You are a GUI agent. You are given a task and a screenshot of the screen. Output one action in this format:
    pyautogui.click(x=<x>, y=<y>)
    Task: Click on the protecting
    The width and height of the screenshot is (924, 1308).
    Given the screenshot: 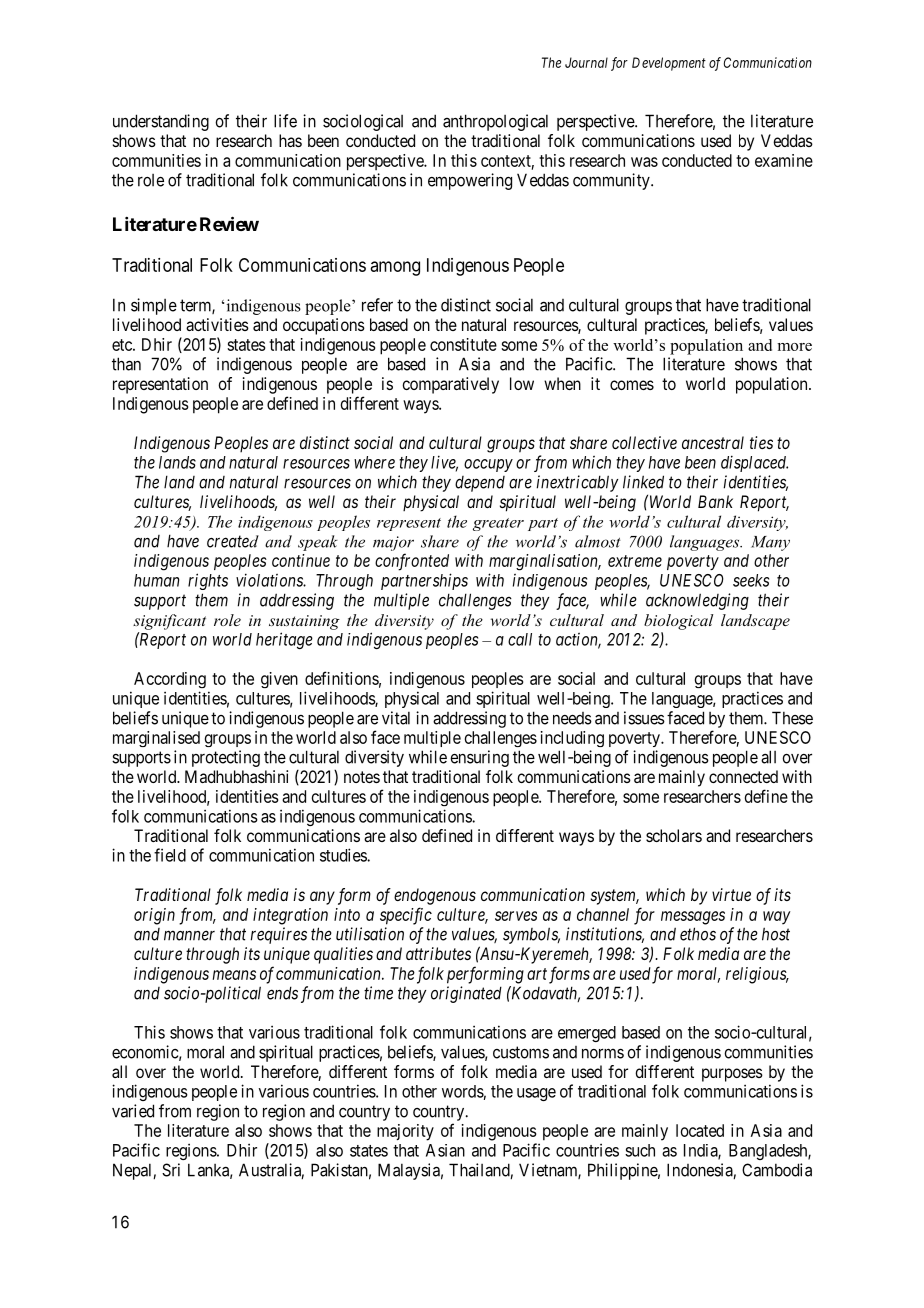 What is the action you would take?
    pyautogui.click(x=226, y=758)
